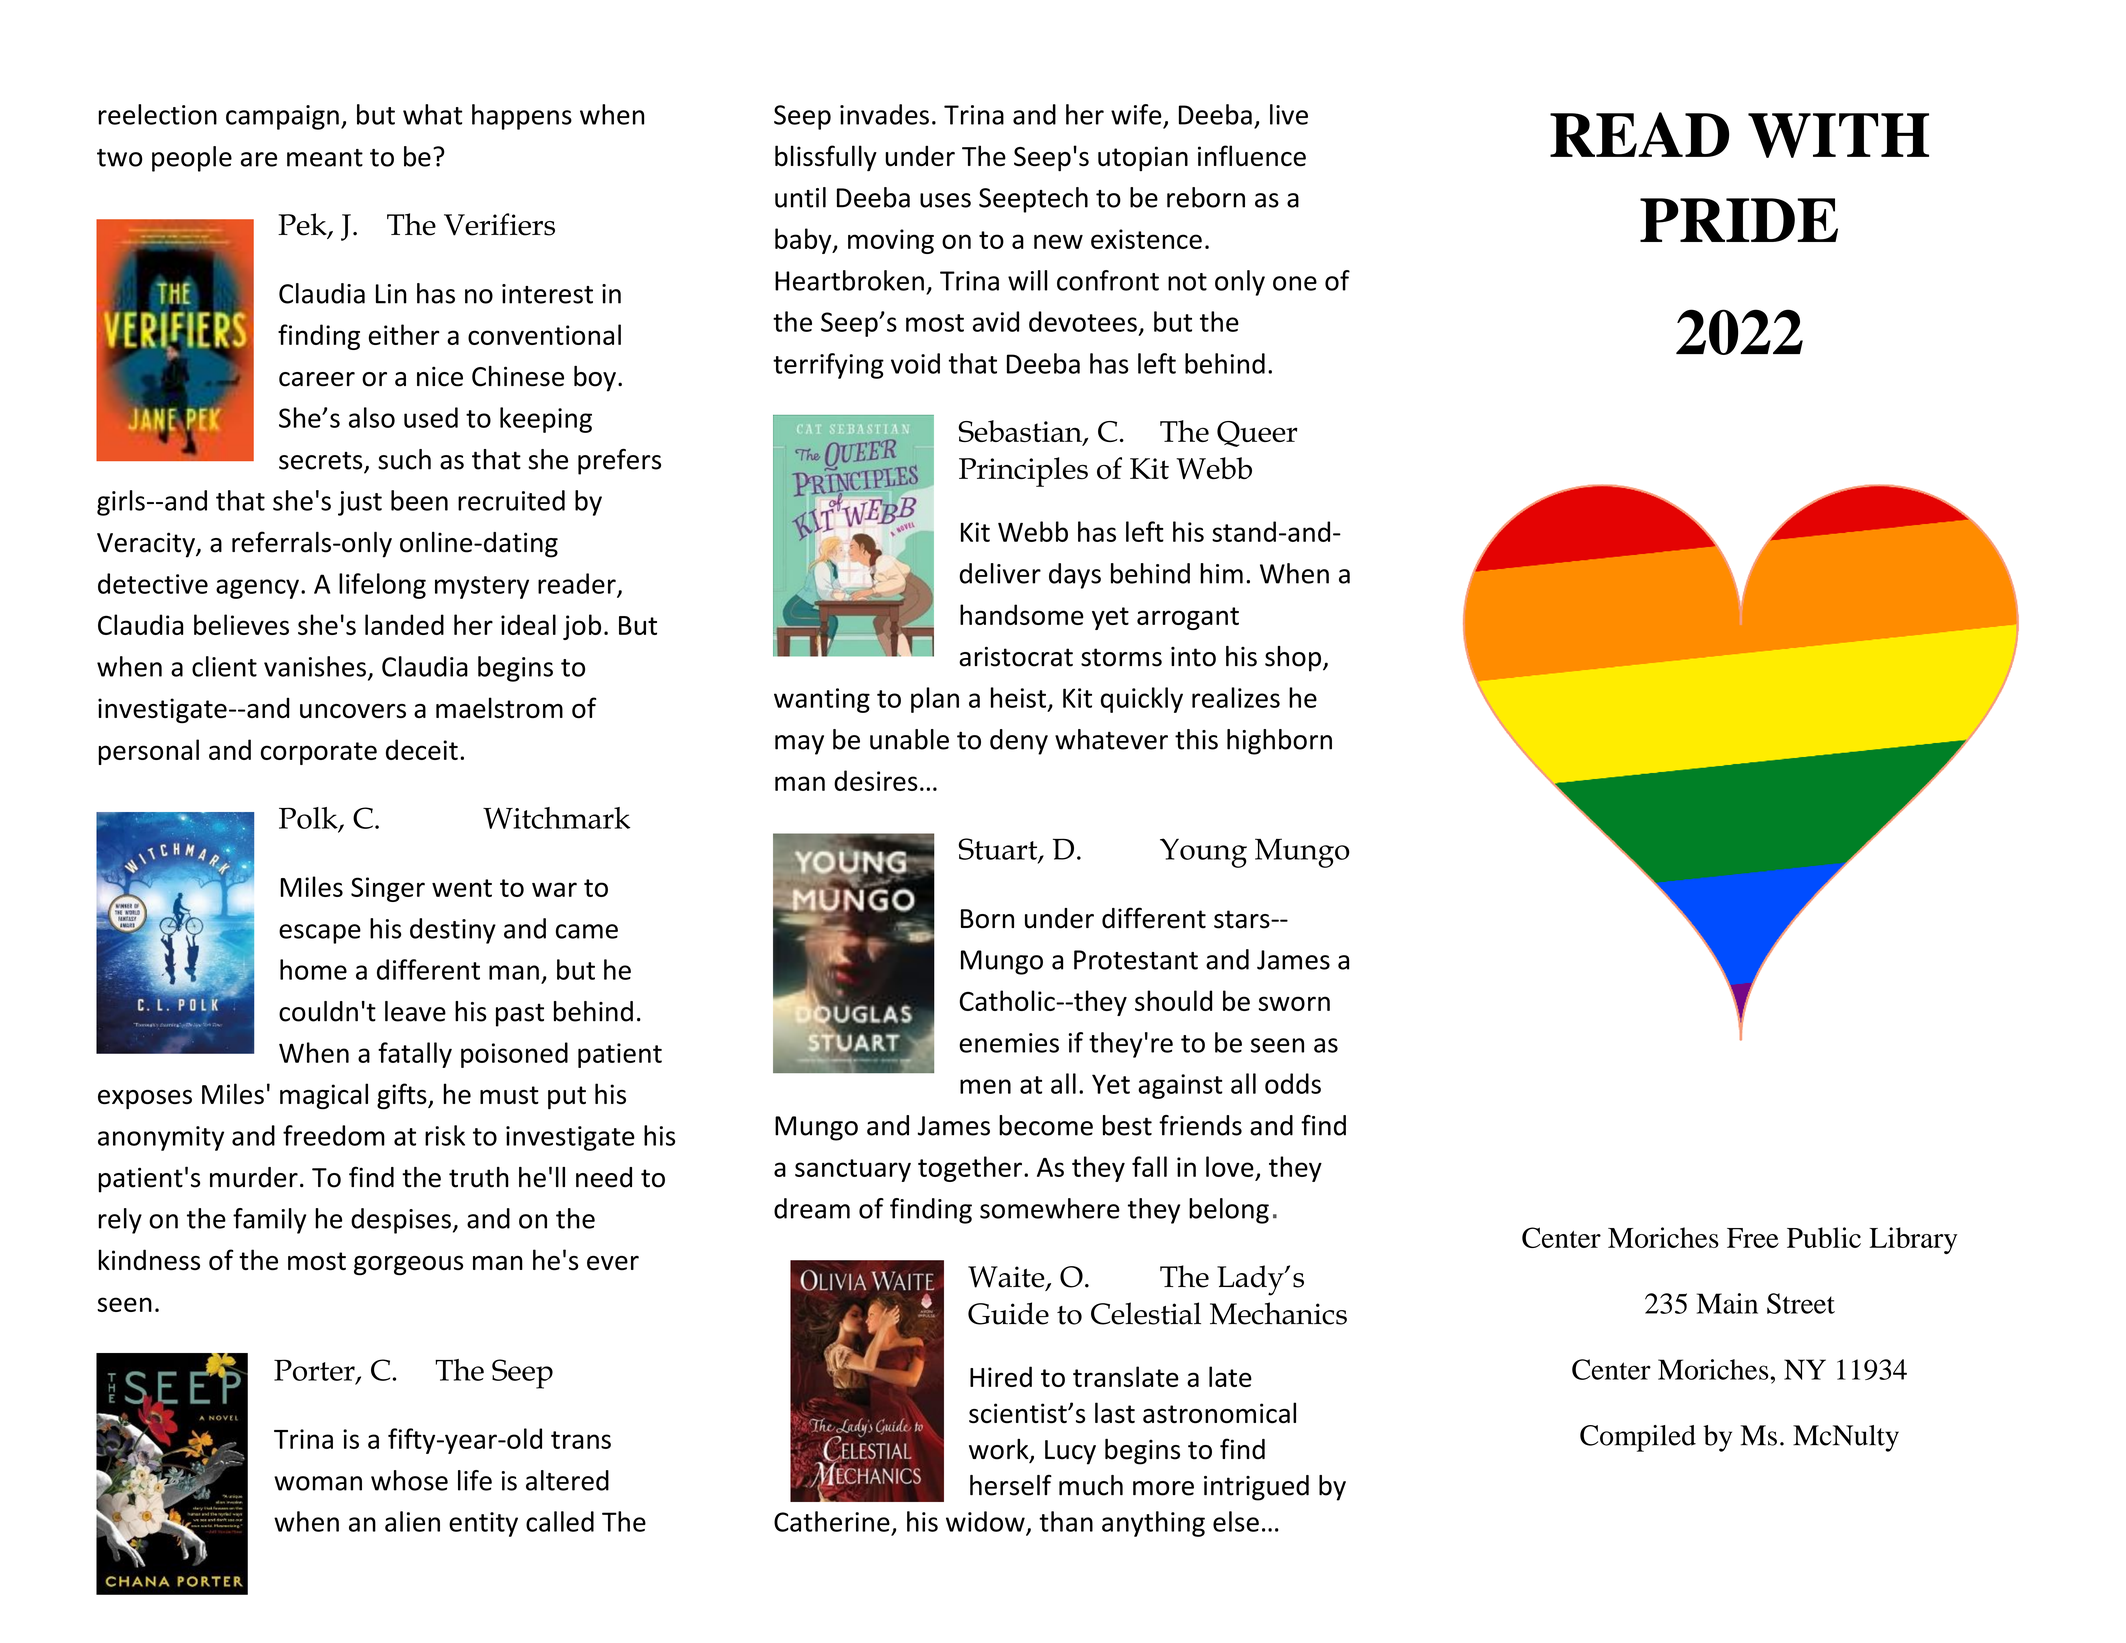 The height and width of the image is (1643, 2126). Describe the element at coordinates (1009, 1043) in the image. I see `enemies` at that location.
